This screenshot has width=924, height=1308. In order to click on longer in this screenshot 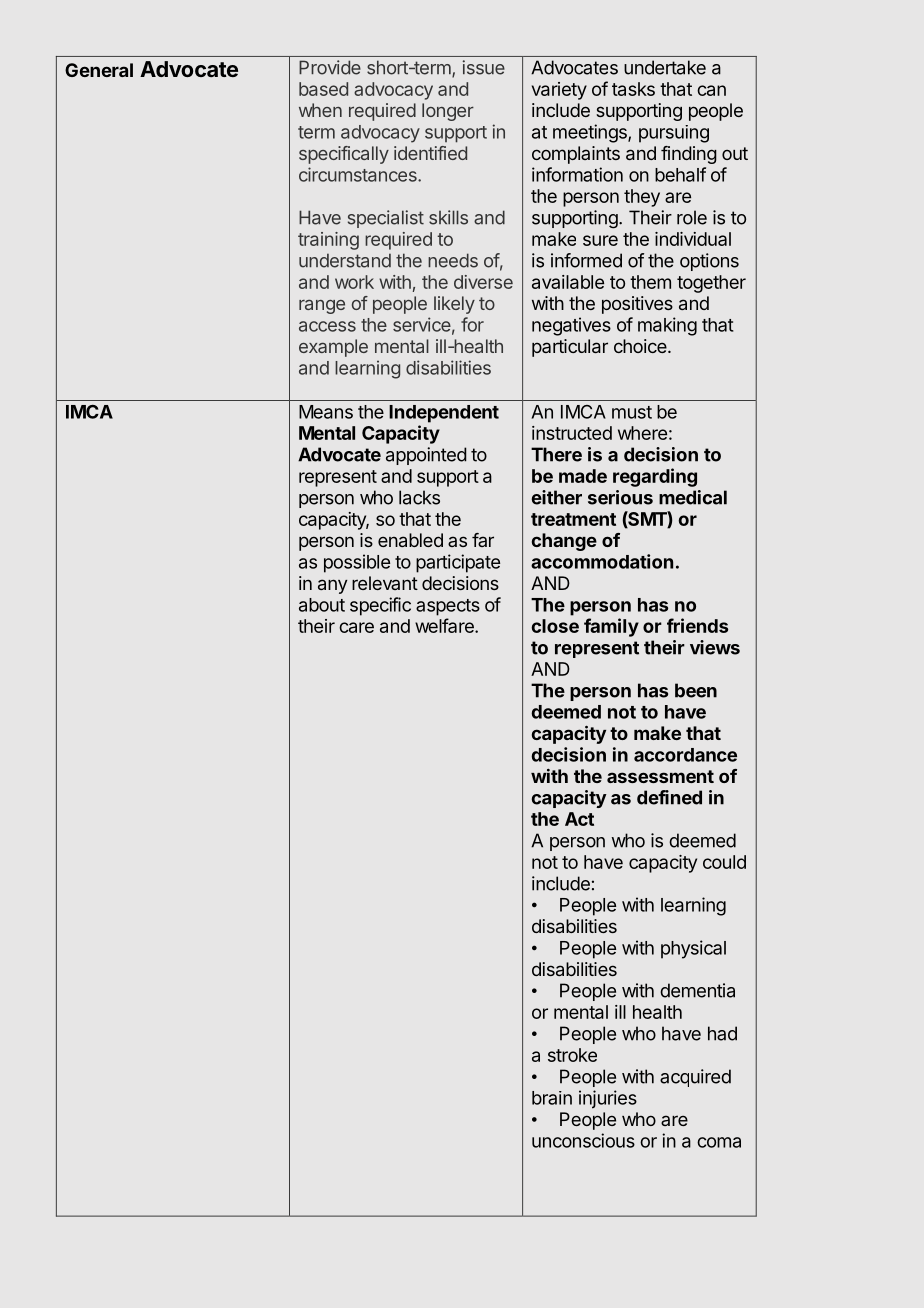, I will do `click(448, 112)`.
